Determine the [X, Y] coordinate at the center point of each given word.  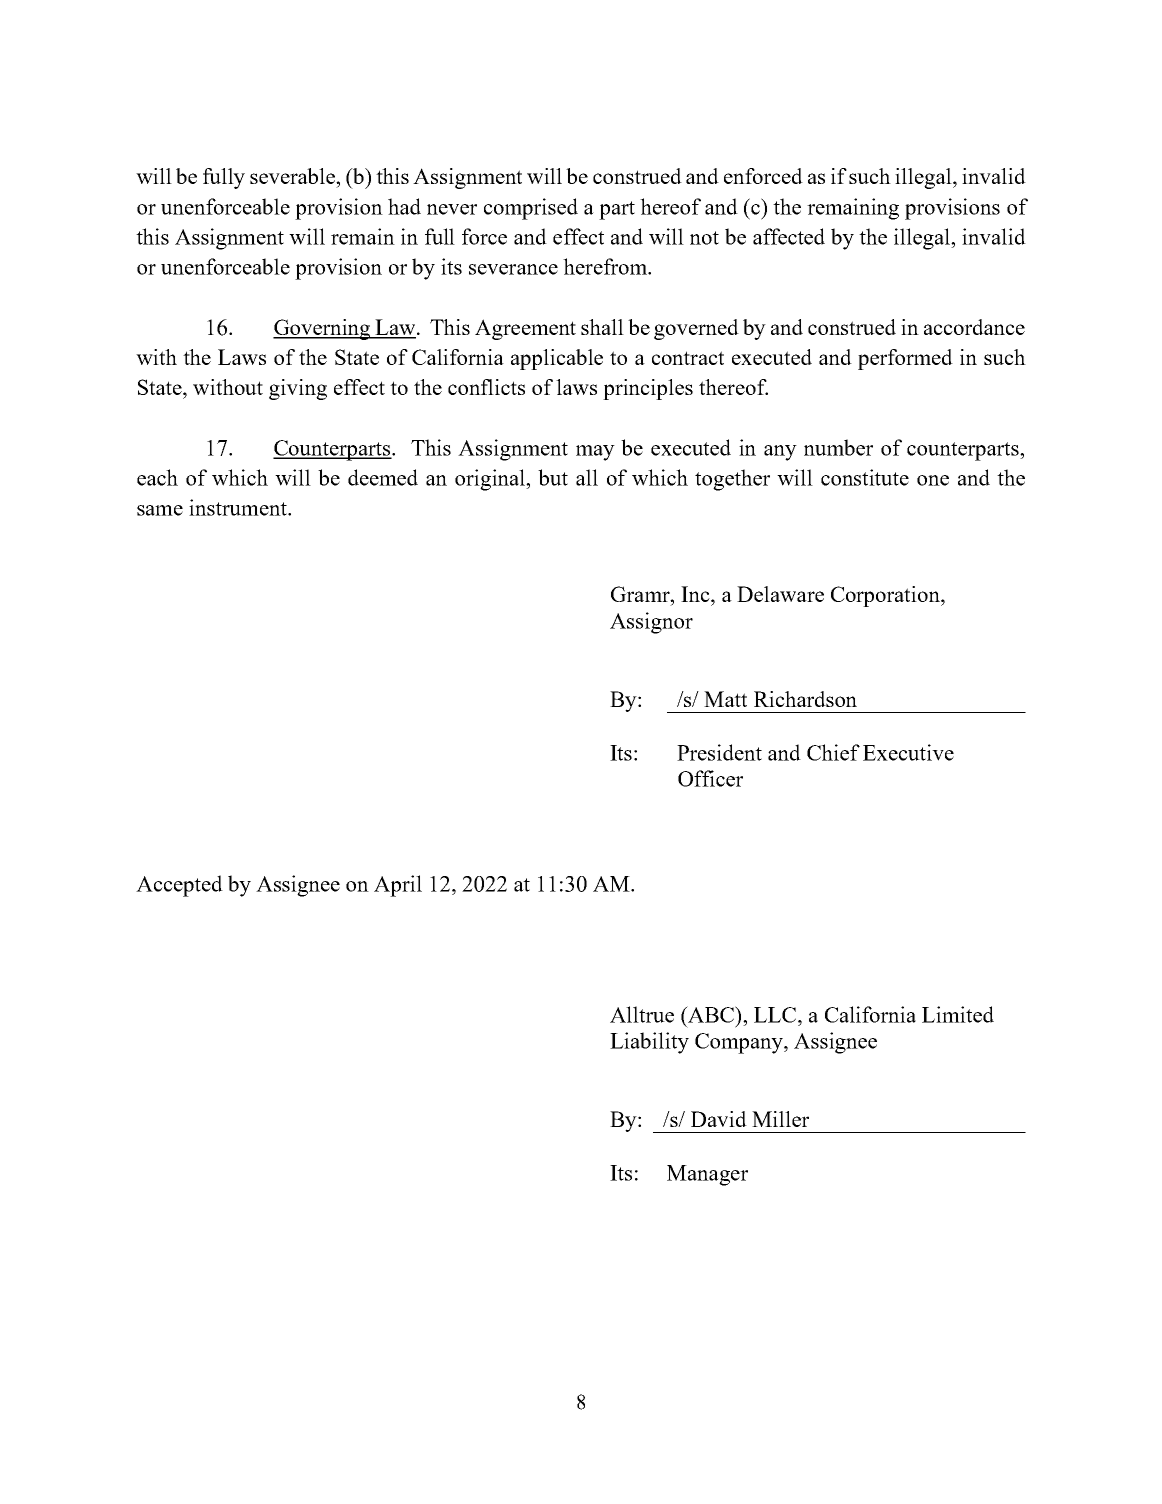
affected [789, 236]
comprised [531, 209]
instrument [239, 507]
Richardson [805, 699]
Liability [649, 1043]
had [404, 206]
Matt [725, 699]
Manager [707, 1175]
